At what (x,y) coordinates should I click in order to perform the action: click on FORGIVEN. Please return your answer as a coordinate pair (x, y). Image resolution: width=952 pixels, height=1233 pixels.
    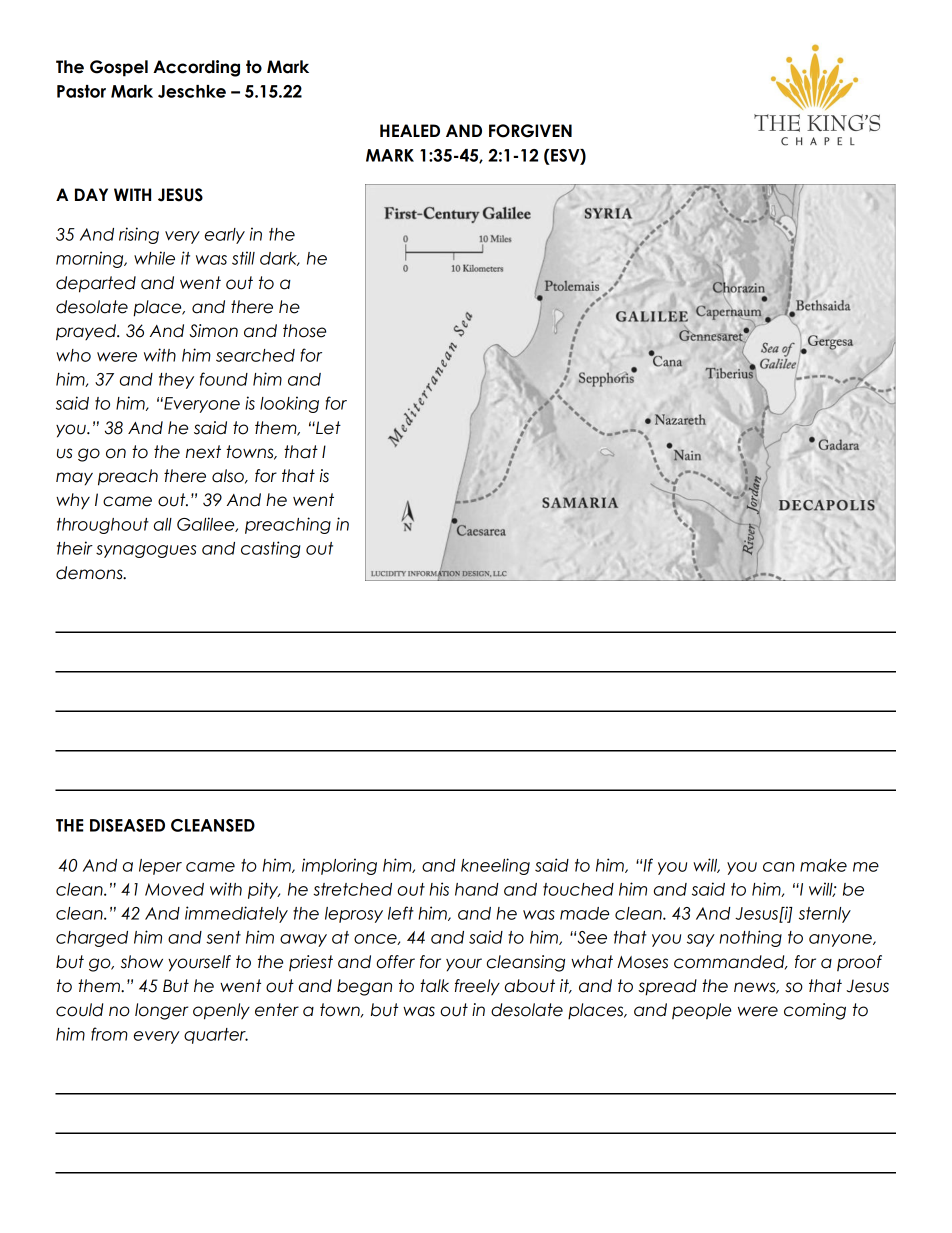
    Looking at the image, I should click on (530, 131).
